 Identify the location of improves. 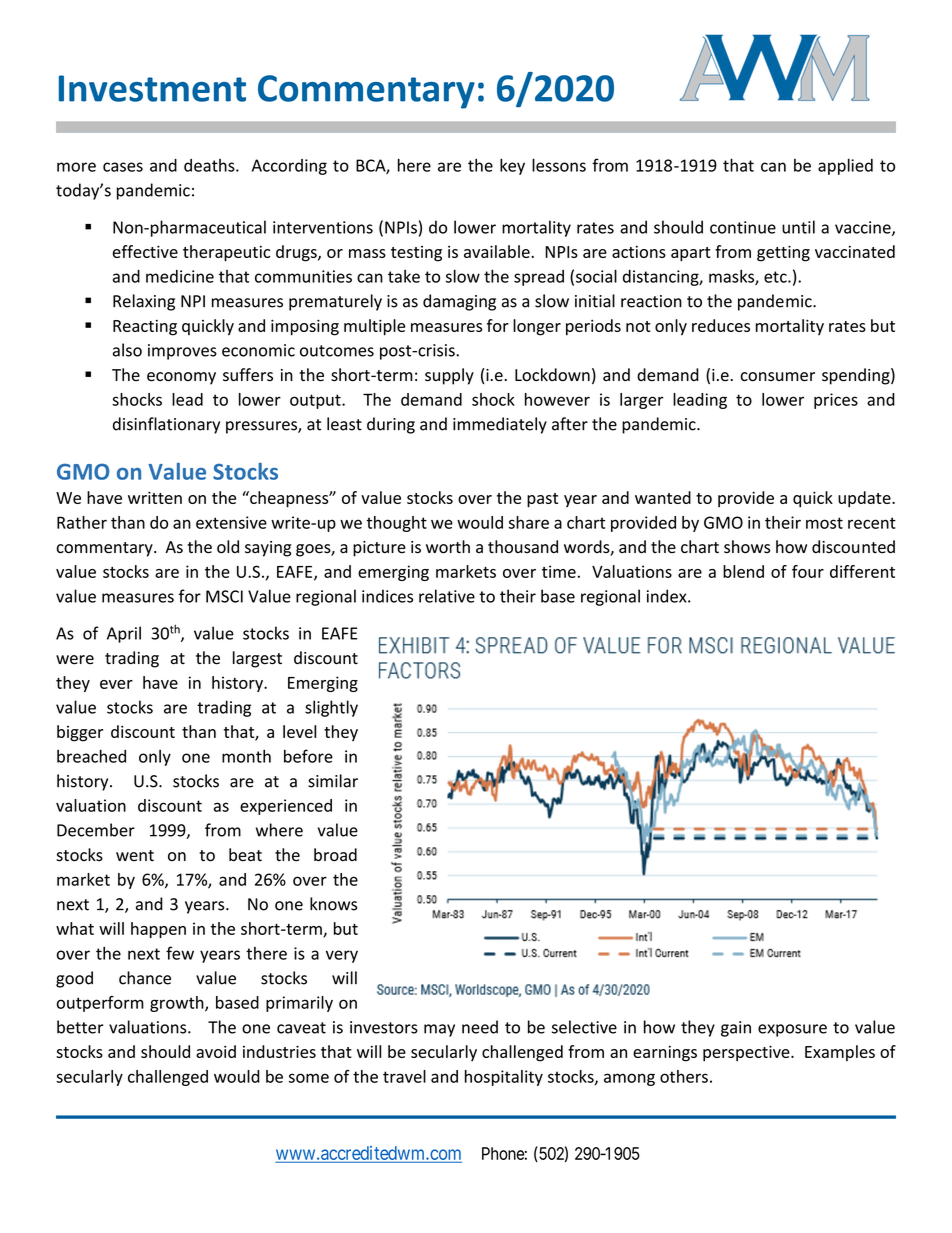
(182, 352).
